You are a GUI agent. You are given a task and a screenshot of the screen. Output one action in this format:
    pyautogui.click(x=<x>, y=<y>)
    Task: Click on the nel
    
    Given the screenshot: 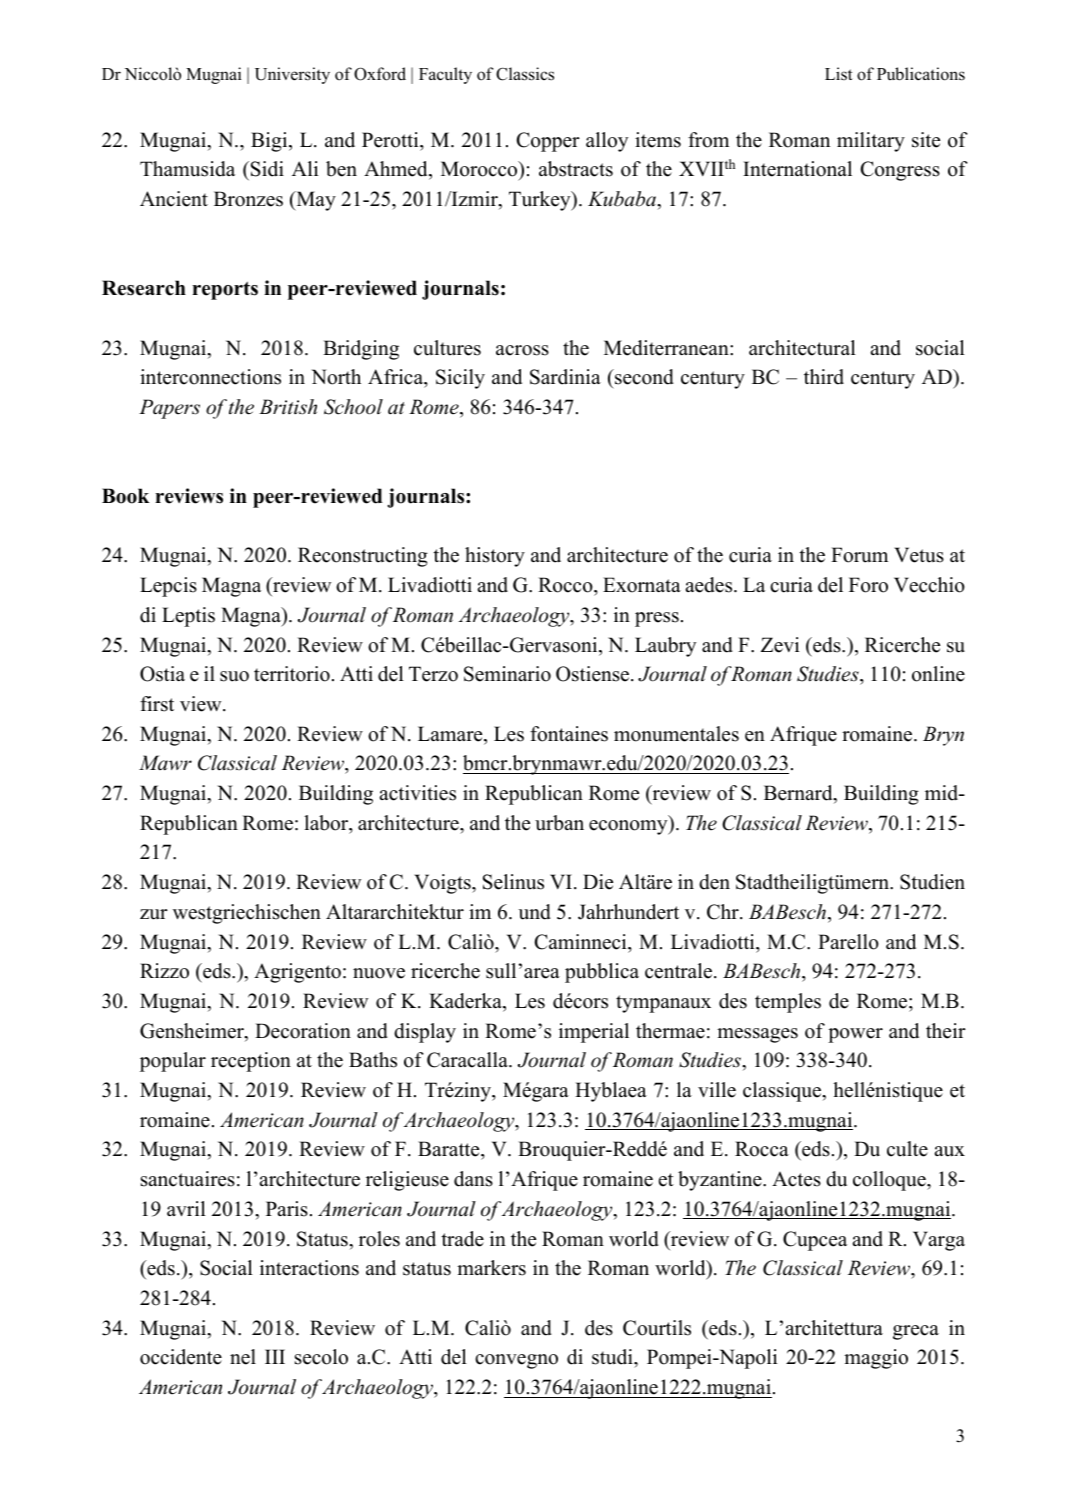 What is the action you would take?
    pyautogui.click(x=243, y=1357)
